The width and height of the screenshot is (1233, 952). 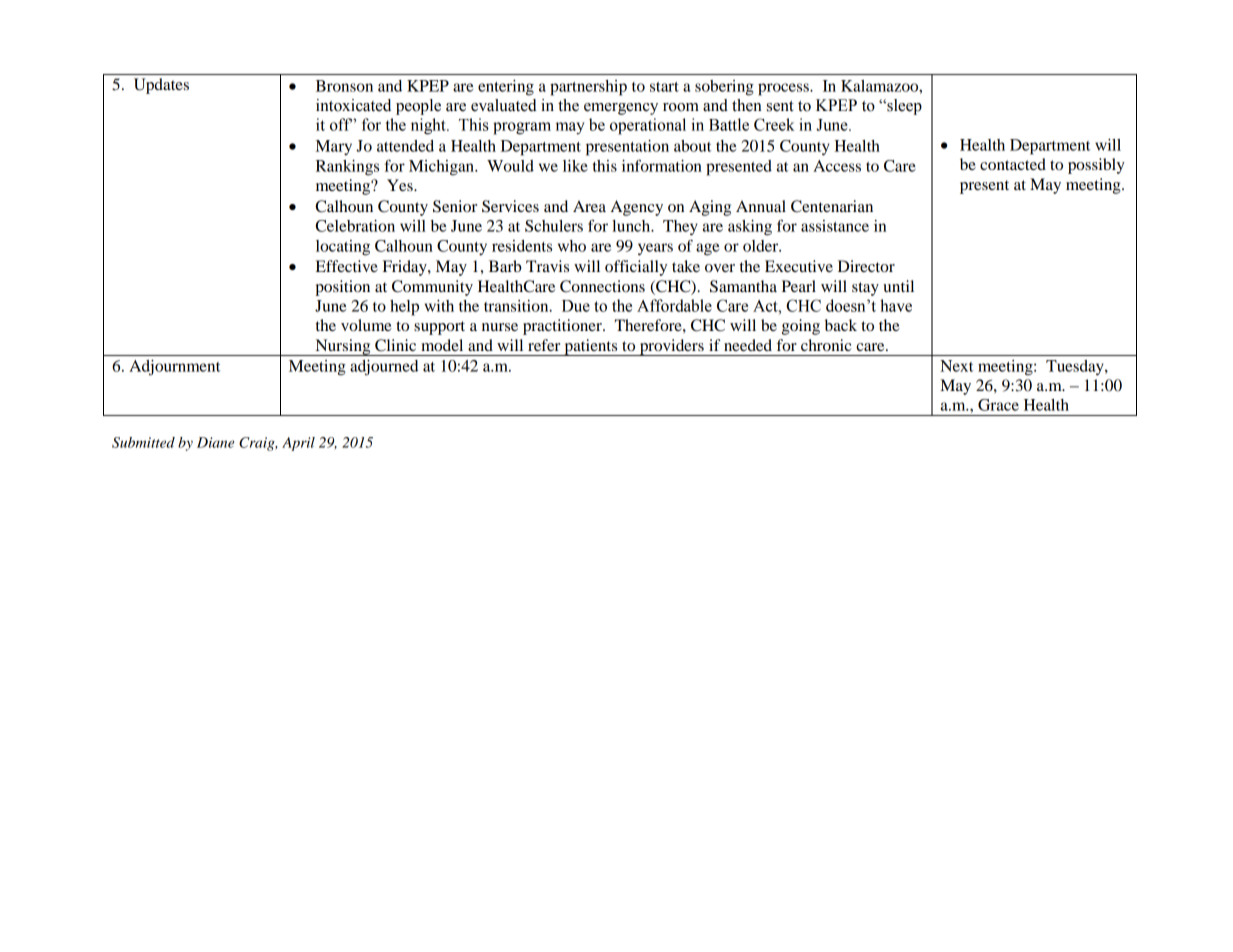 What do you see at coordinates (866, 266) in the screenshot?
I see `Director` at bounding box center [866, 266].
